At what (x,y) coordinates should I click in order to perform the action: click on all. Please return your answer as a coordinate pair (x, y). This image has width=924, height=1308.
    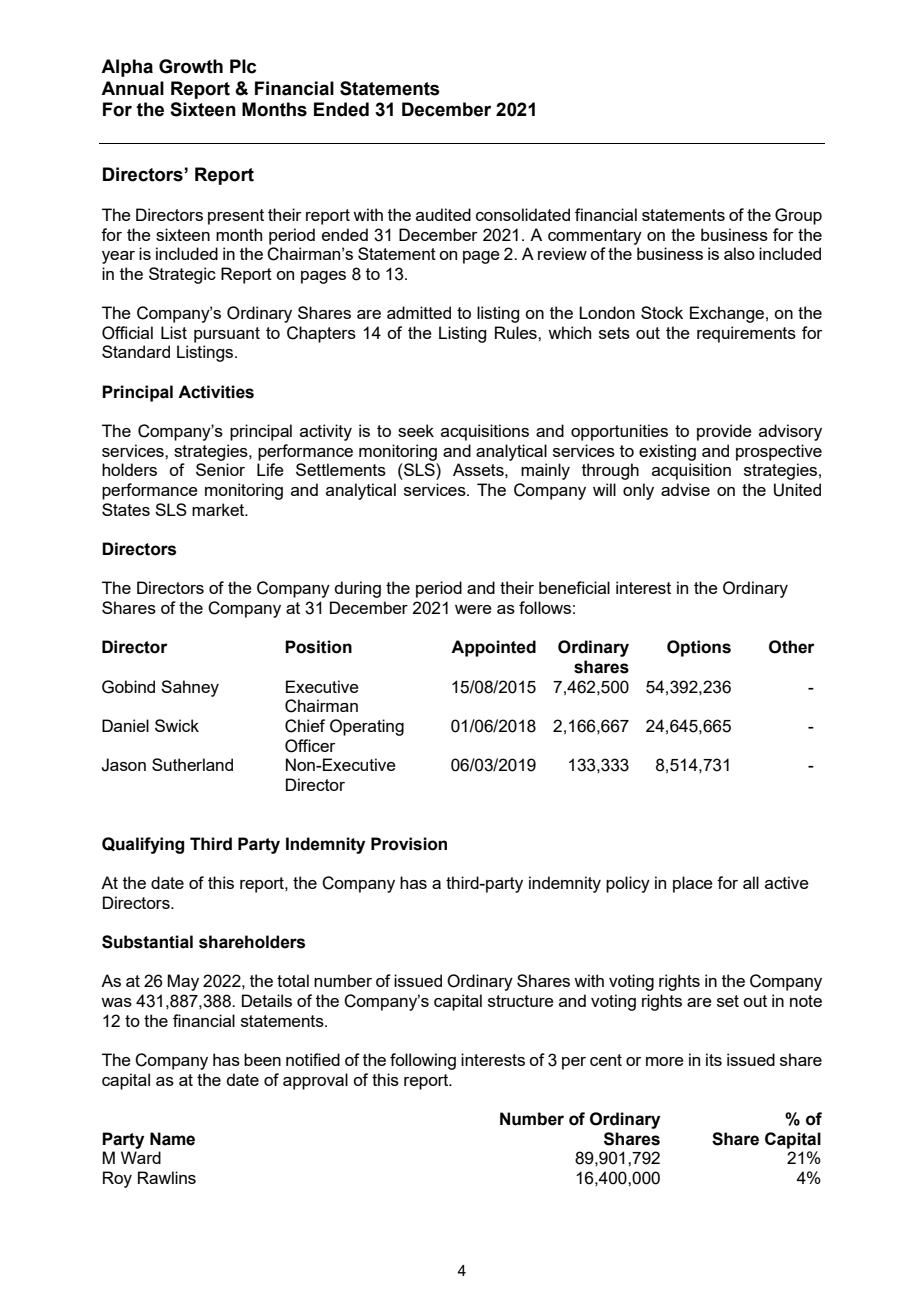
    Looking at the image, I should click on (751, 882).
